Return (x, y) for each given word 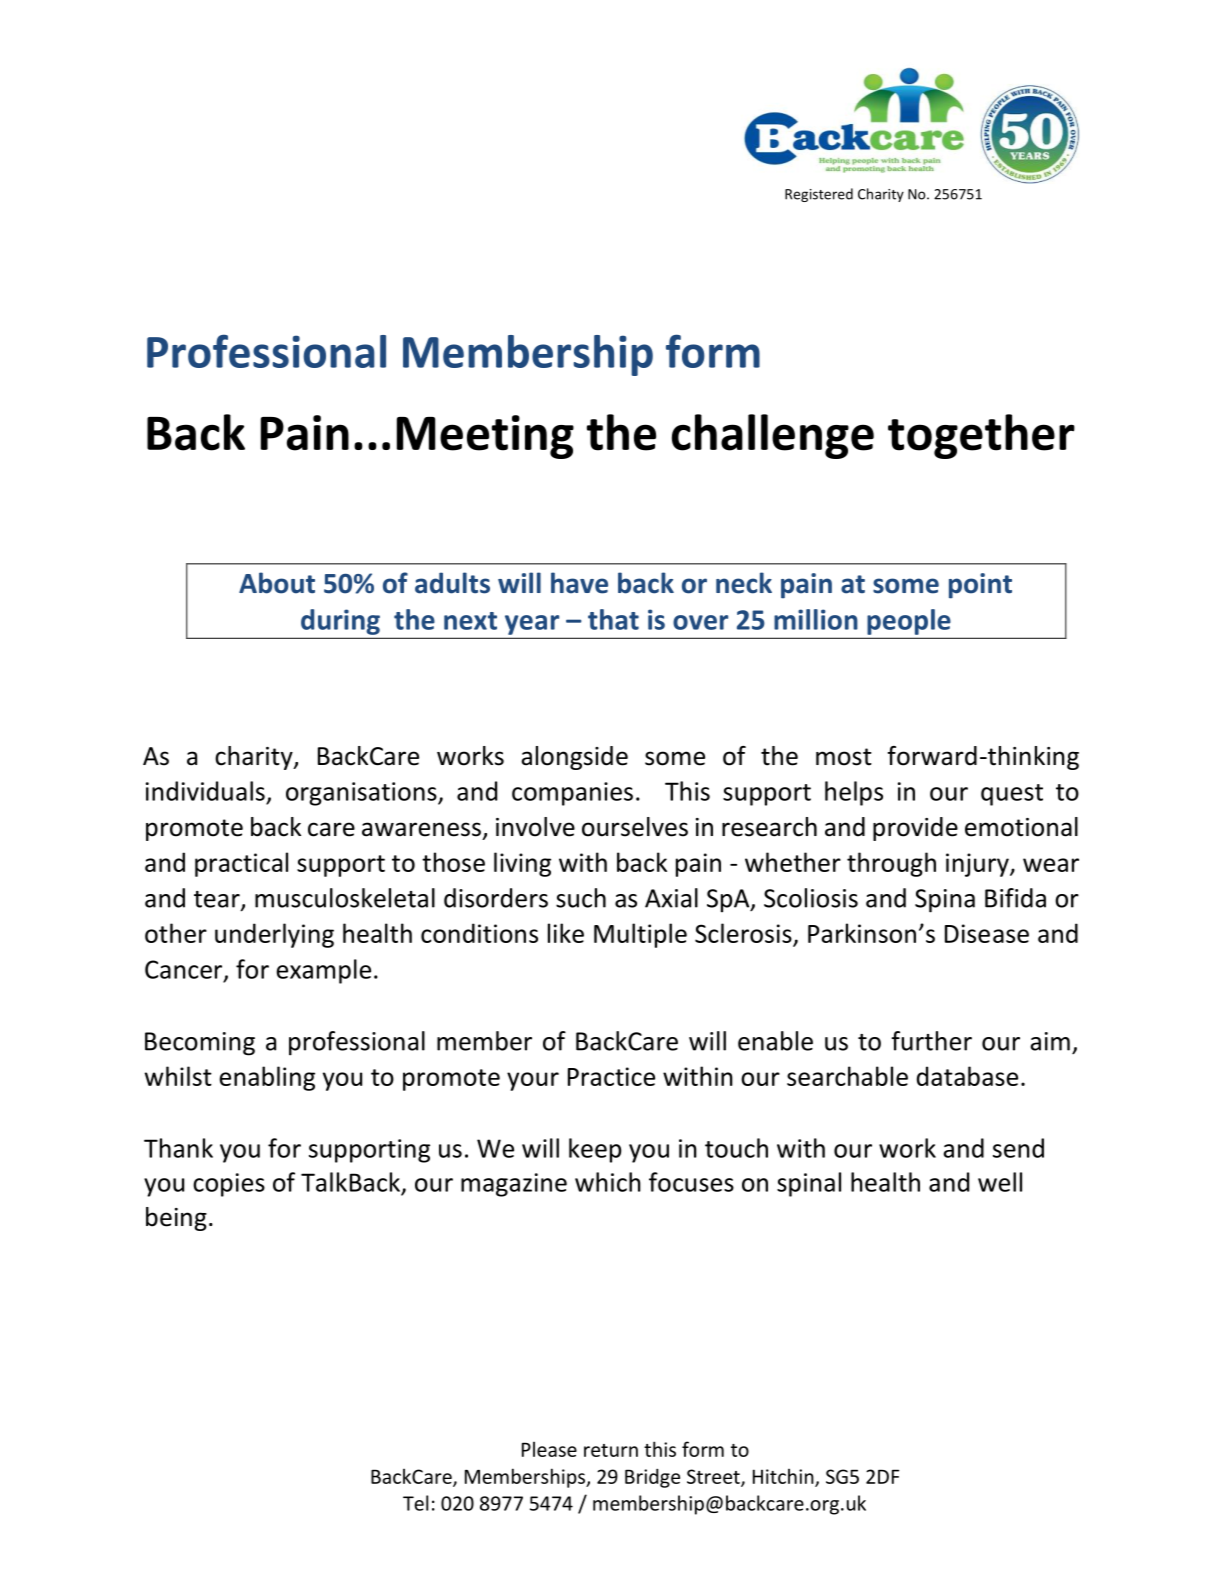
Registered (819, 195)
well (1000, 1182)
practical (241, 864)
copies (229, 1185)
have (579, 583)
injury (978, 865)
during (340, 622)
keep (595, 1150)
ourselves (635, 827)
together (981, 436)
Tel (415, 1503)
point (980, 586)
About (277, 583)
